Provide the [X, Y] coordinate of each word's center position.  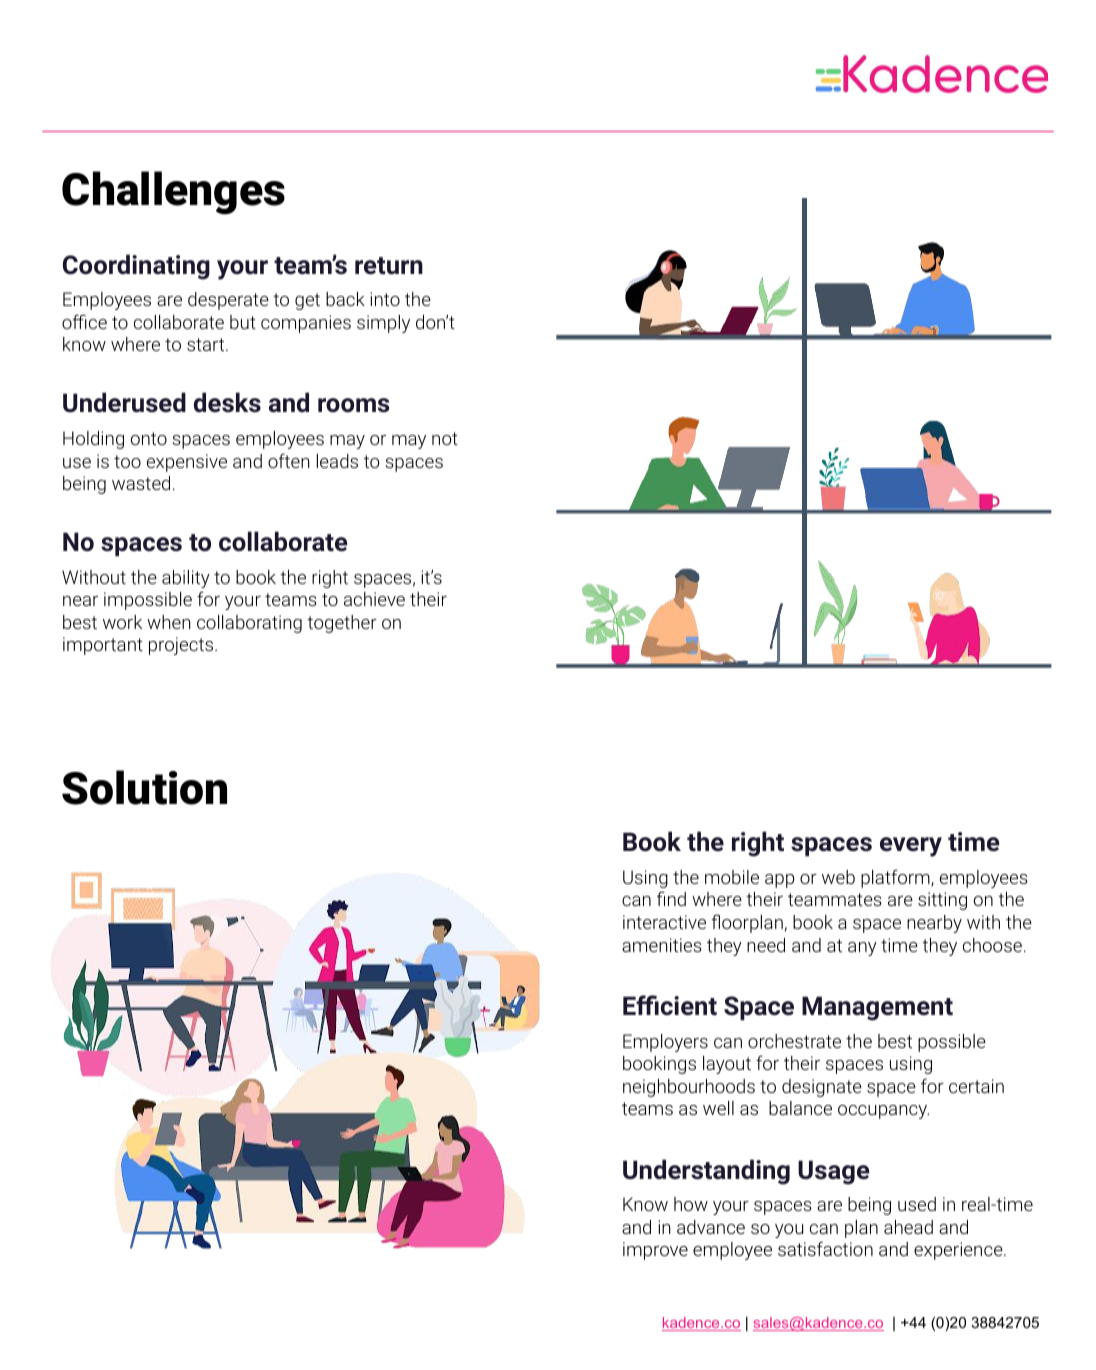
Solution [144, 787]
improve [655, 1251]
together [342, 624]
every [911, 847]
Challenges [173, 193]
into [385, 299]
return [389, 266]
